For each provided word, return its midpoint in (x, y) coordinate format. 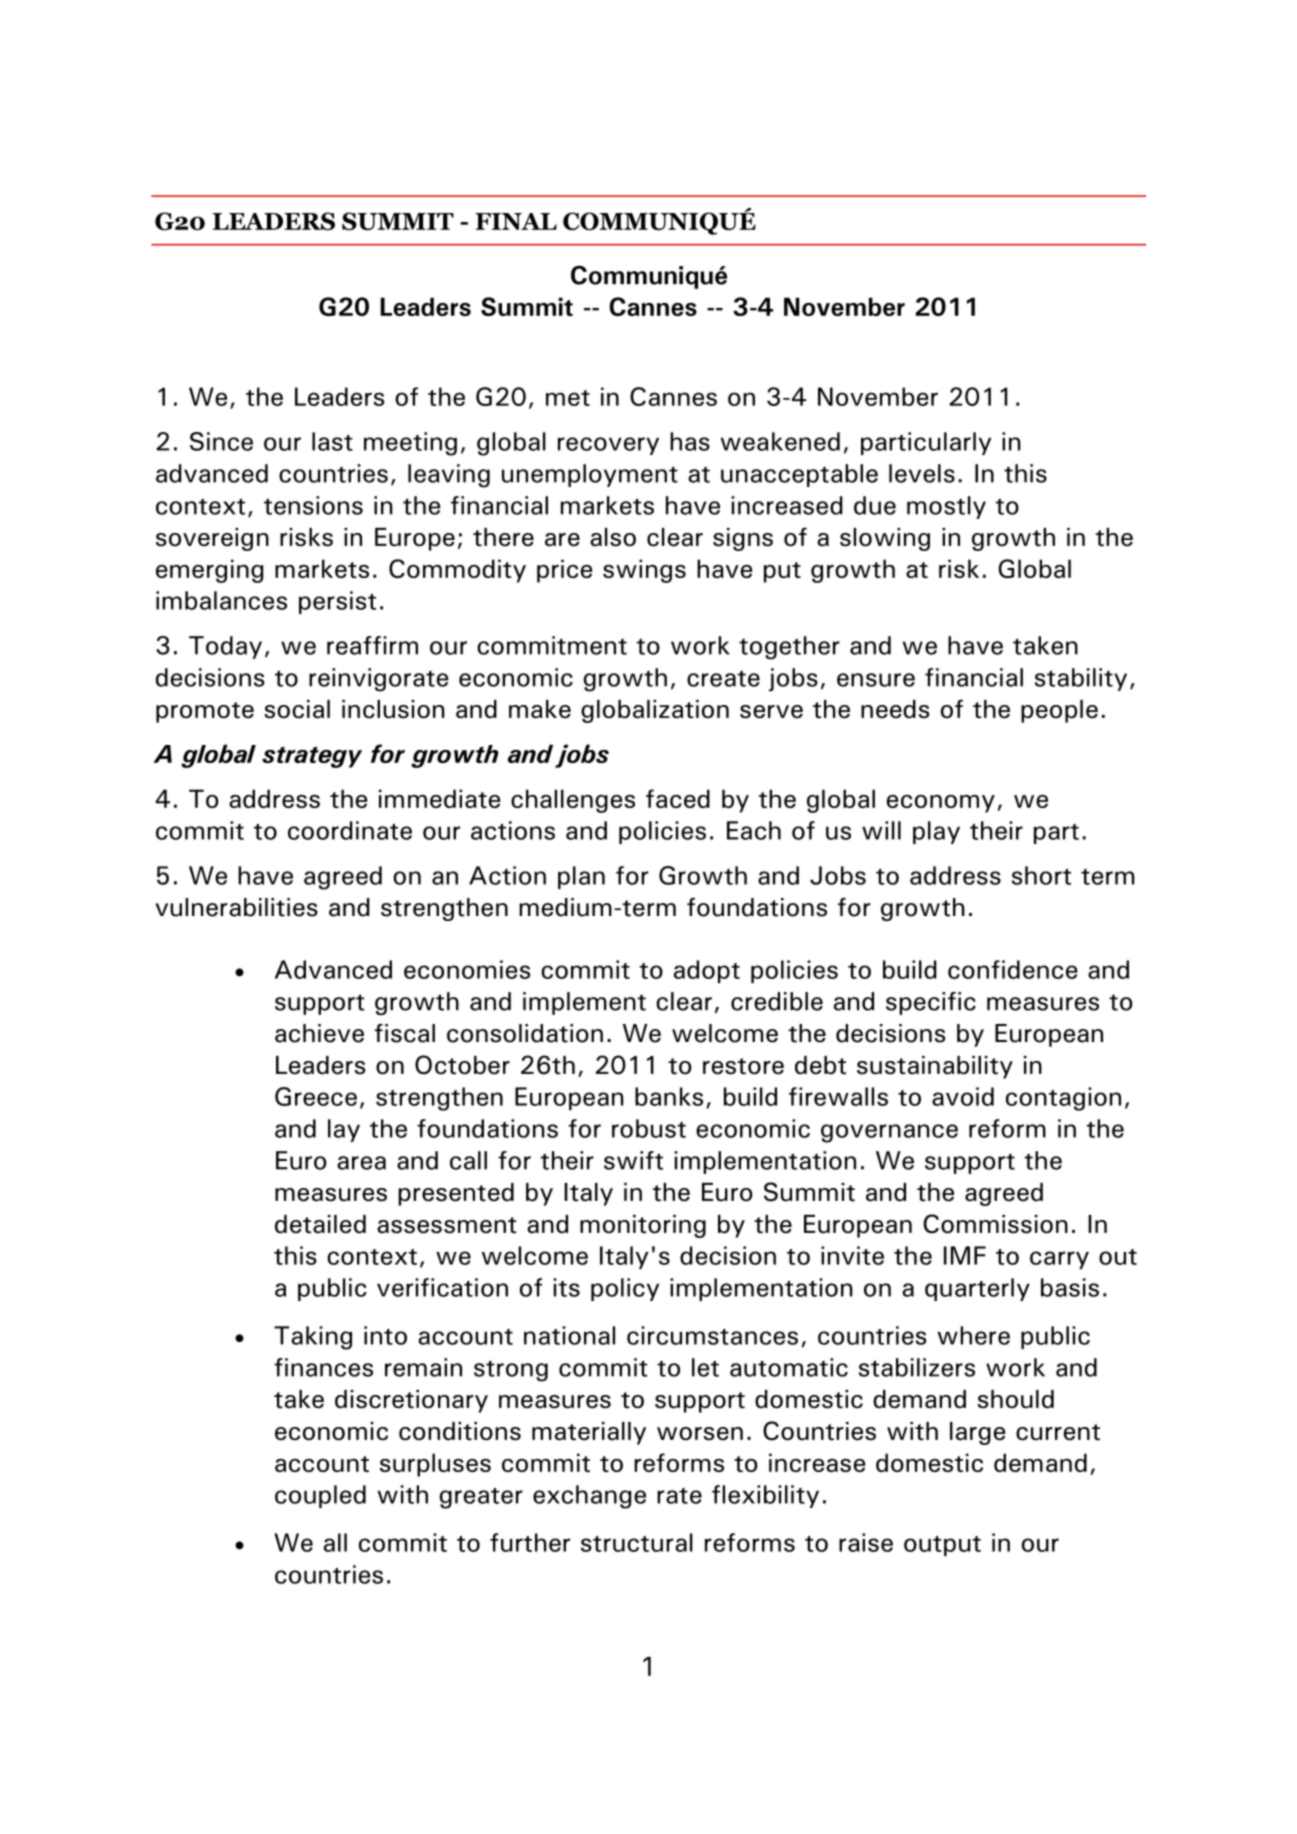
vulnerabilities (236, 907)
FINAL (516, 221)
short (1041, 875)
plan (581, 877)
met (568, 398)
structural (637, 1542)
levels (922, 473)
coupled (320, 1496)
